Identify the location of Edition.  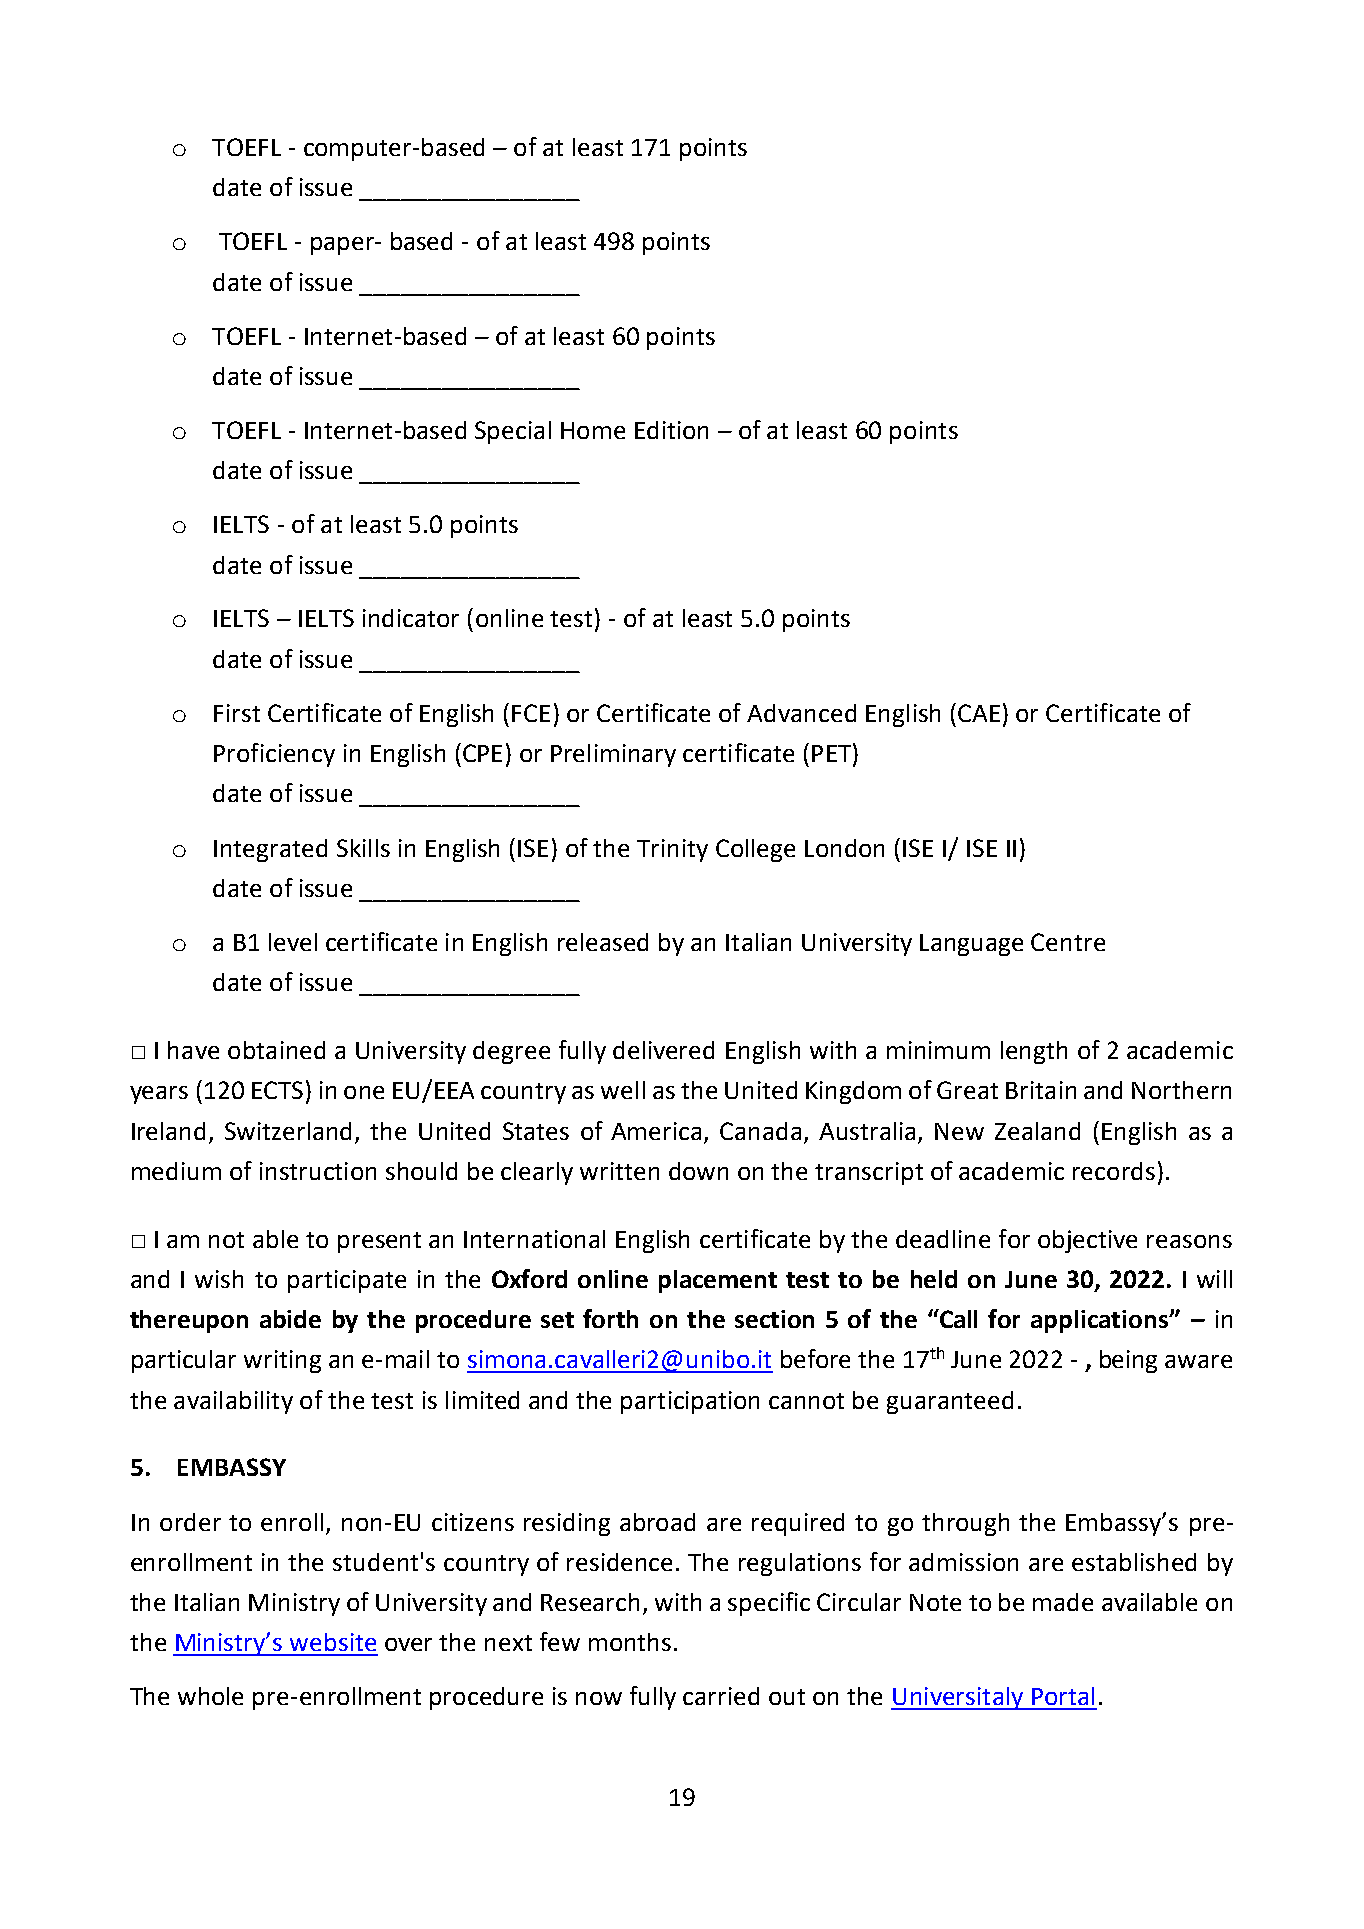
(671, 430).
